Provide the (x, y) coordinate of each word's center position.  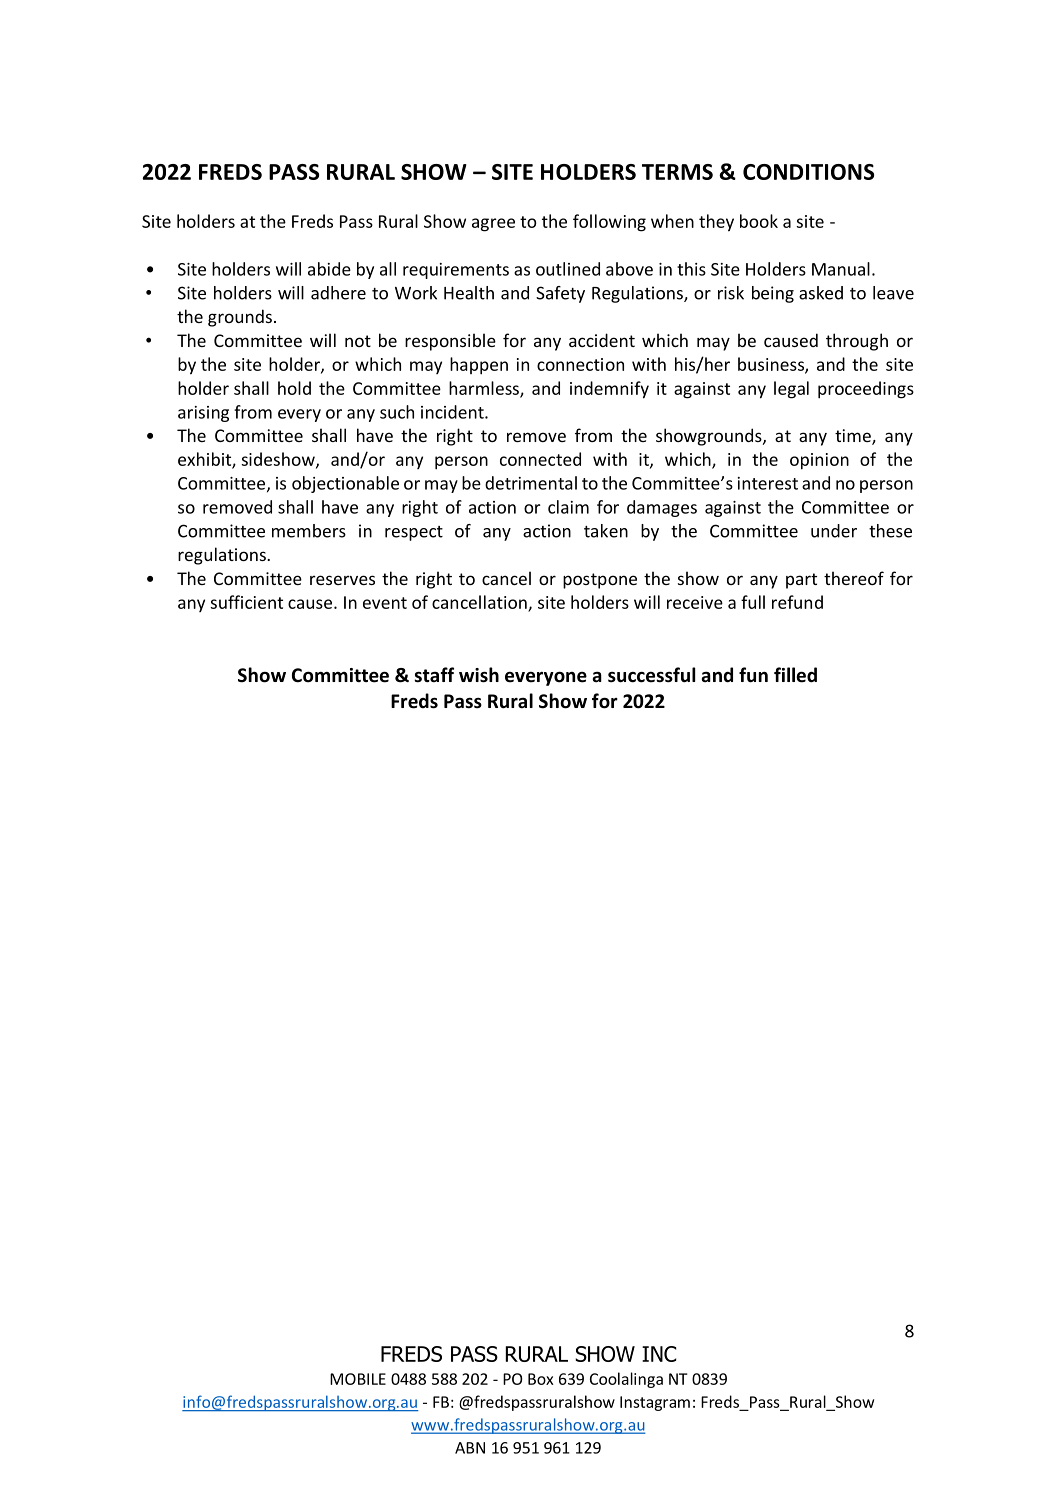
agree (493, 225)
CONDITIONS (808, 172)
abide (329, 269)
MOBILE (358, 1379)
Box (541, 1379)
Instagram (655, 1403)
